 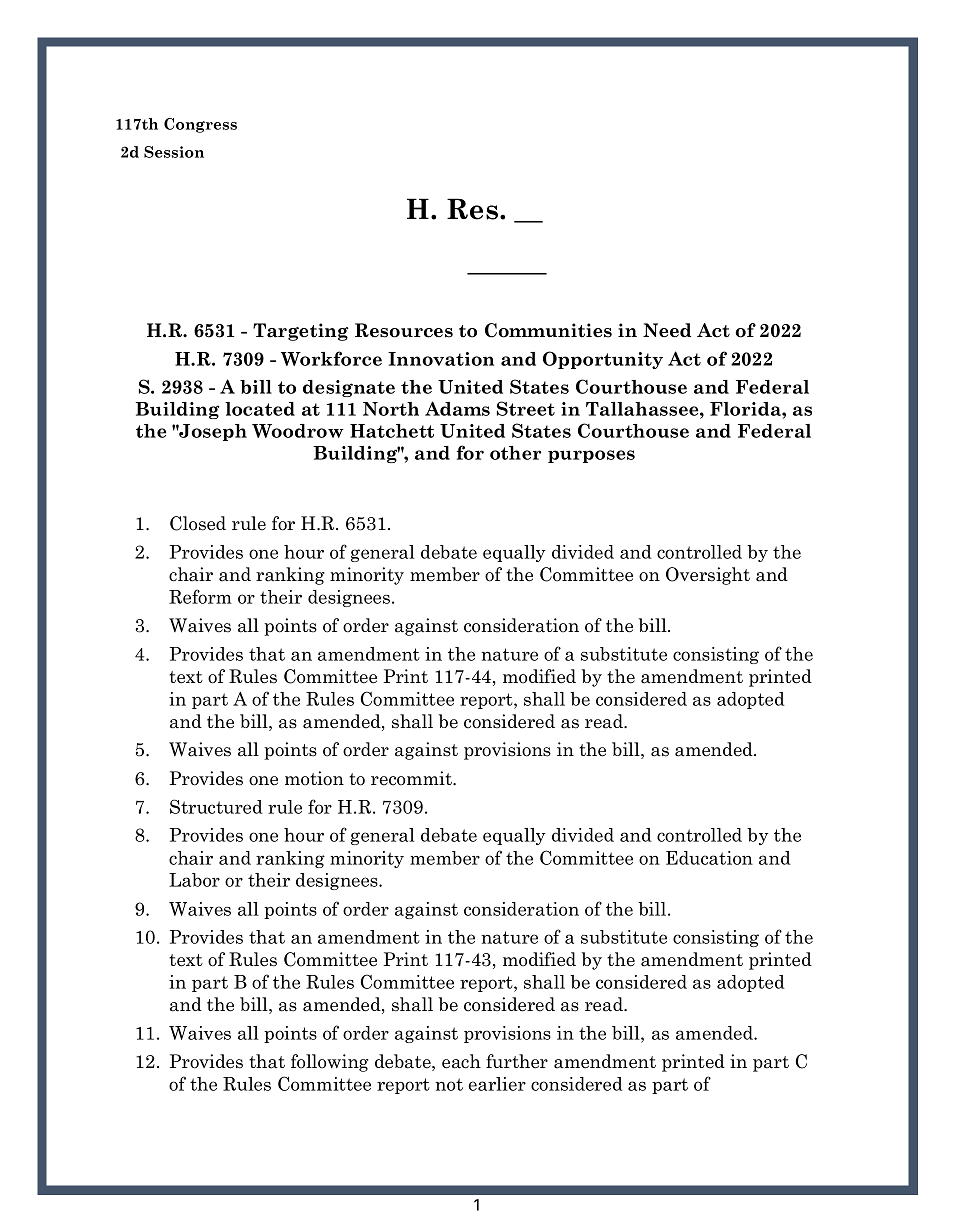 What do you see at coordinates (200, 125) in the screenshot?
I see `Congress` at bounding box center [200, 125].
